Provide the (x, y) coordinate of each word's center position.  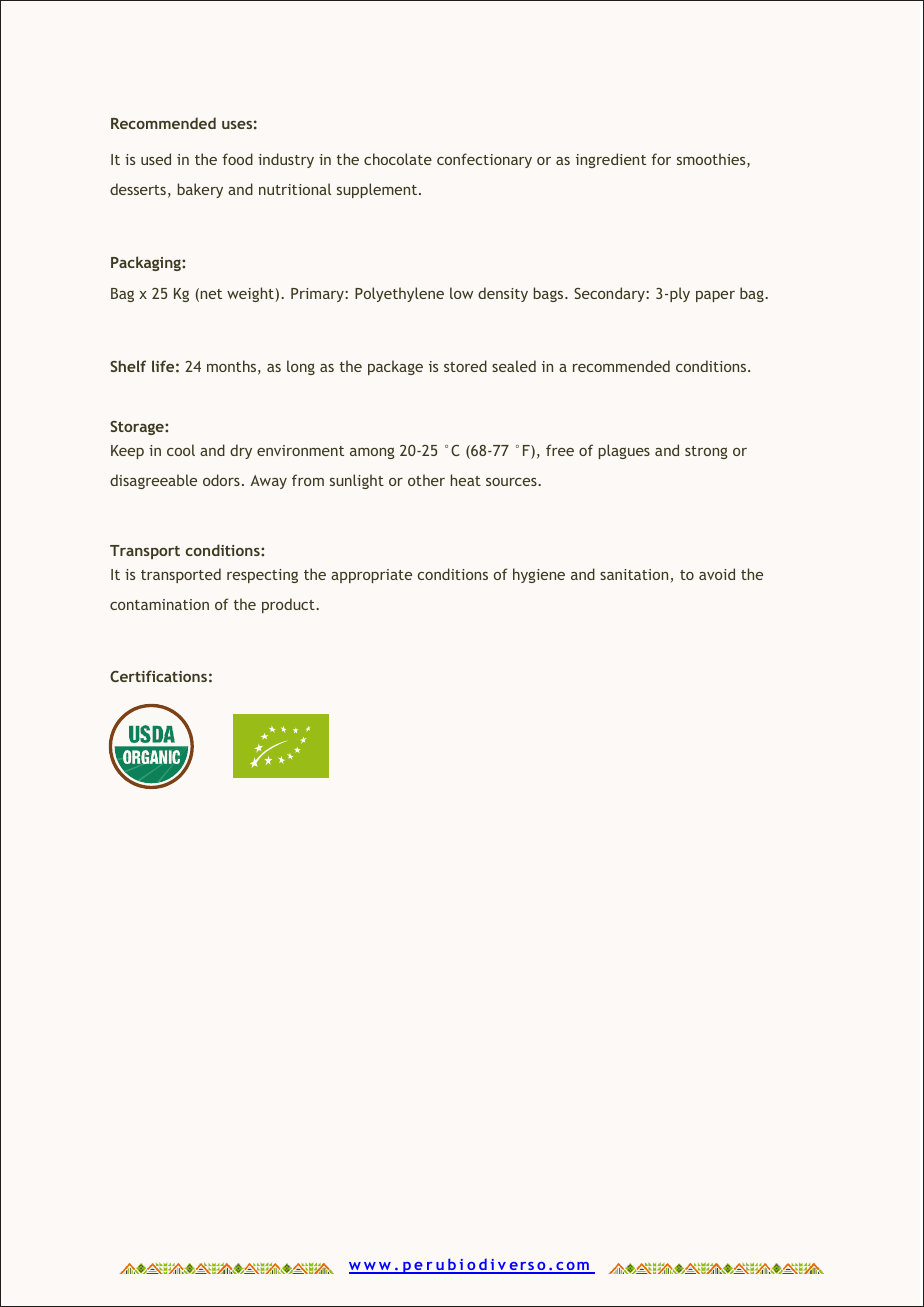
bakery (200, 190)
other (426, 480)
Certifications (158, 676)
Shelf (128, 366)
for (661, 159)
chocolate (398, 159)
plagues (624, 451)
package (395, 367)
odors (221, 480)
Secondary (610, 294)
